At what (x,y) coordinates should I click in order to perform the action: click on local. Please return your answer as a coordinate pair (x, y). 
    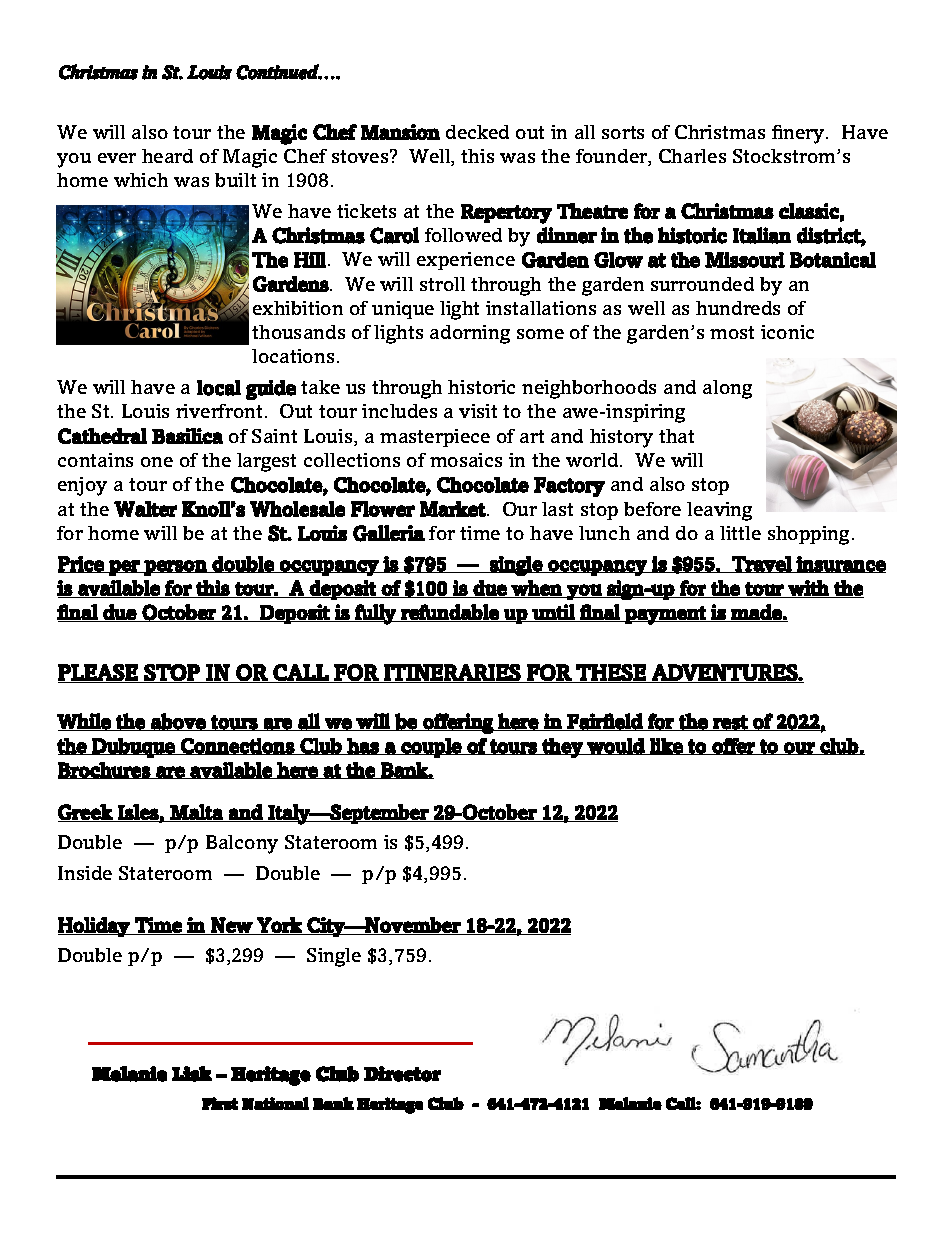
    Looking at the image, I should click on (219, 388).
